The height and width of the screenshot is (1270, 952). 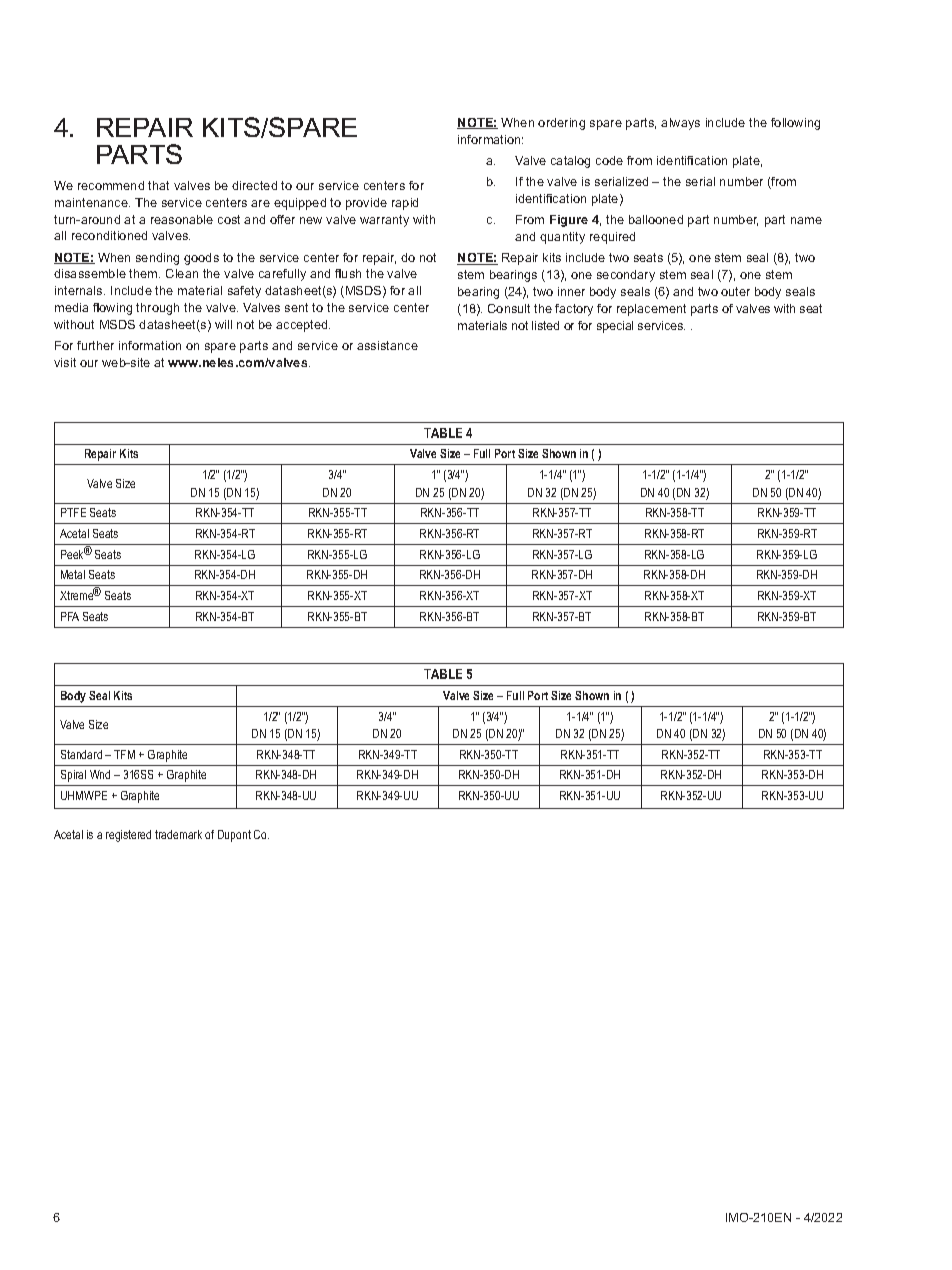 What do you see at coordinates (178, 834) in the screenshot?
I see `trademark` at bounding box center [178, 834].
